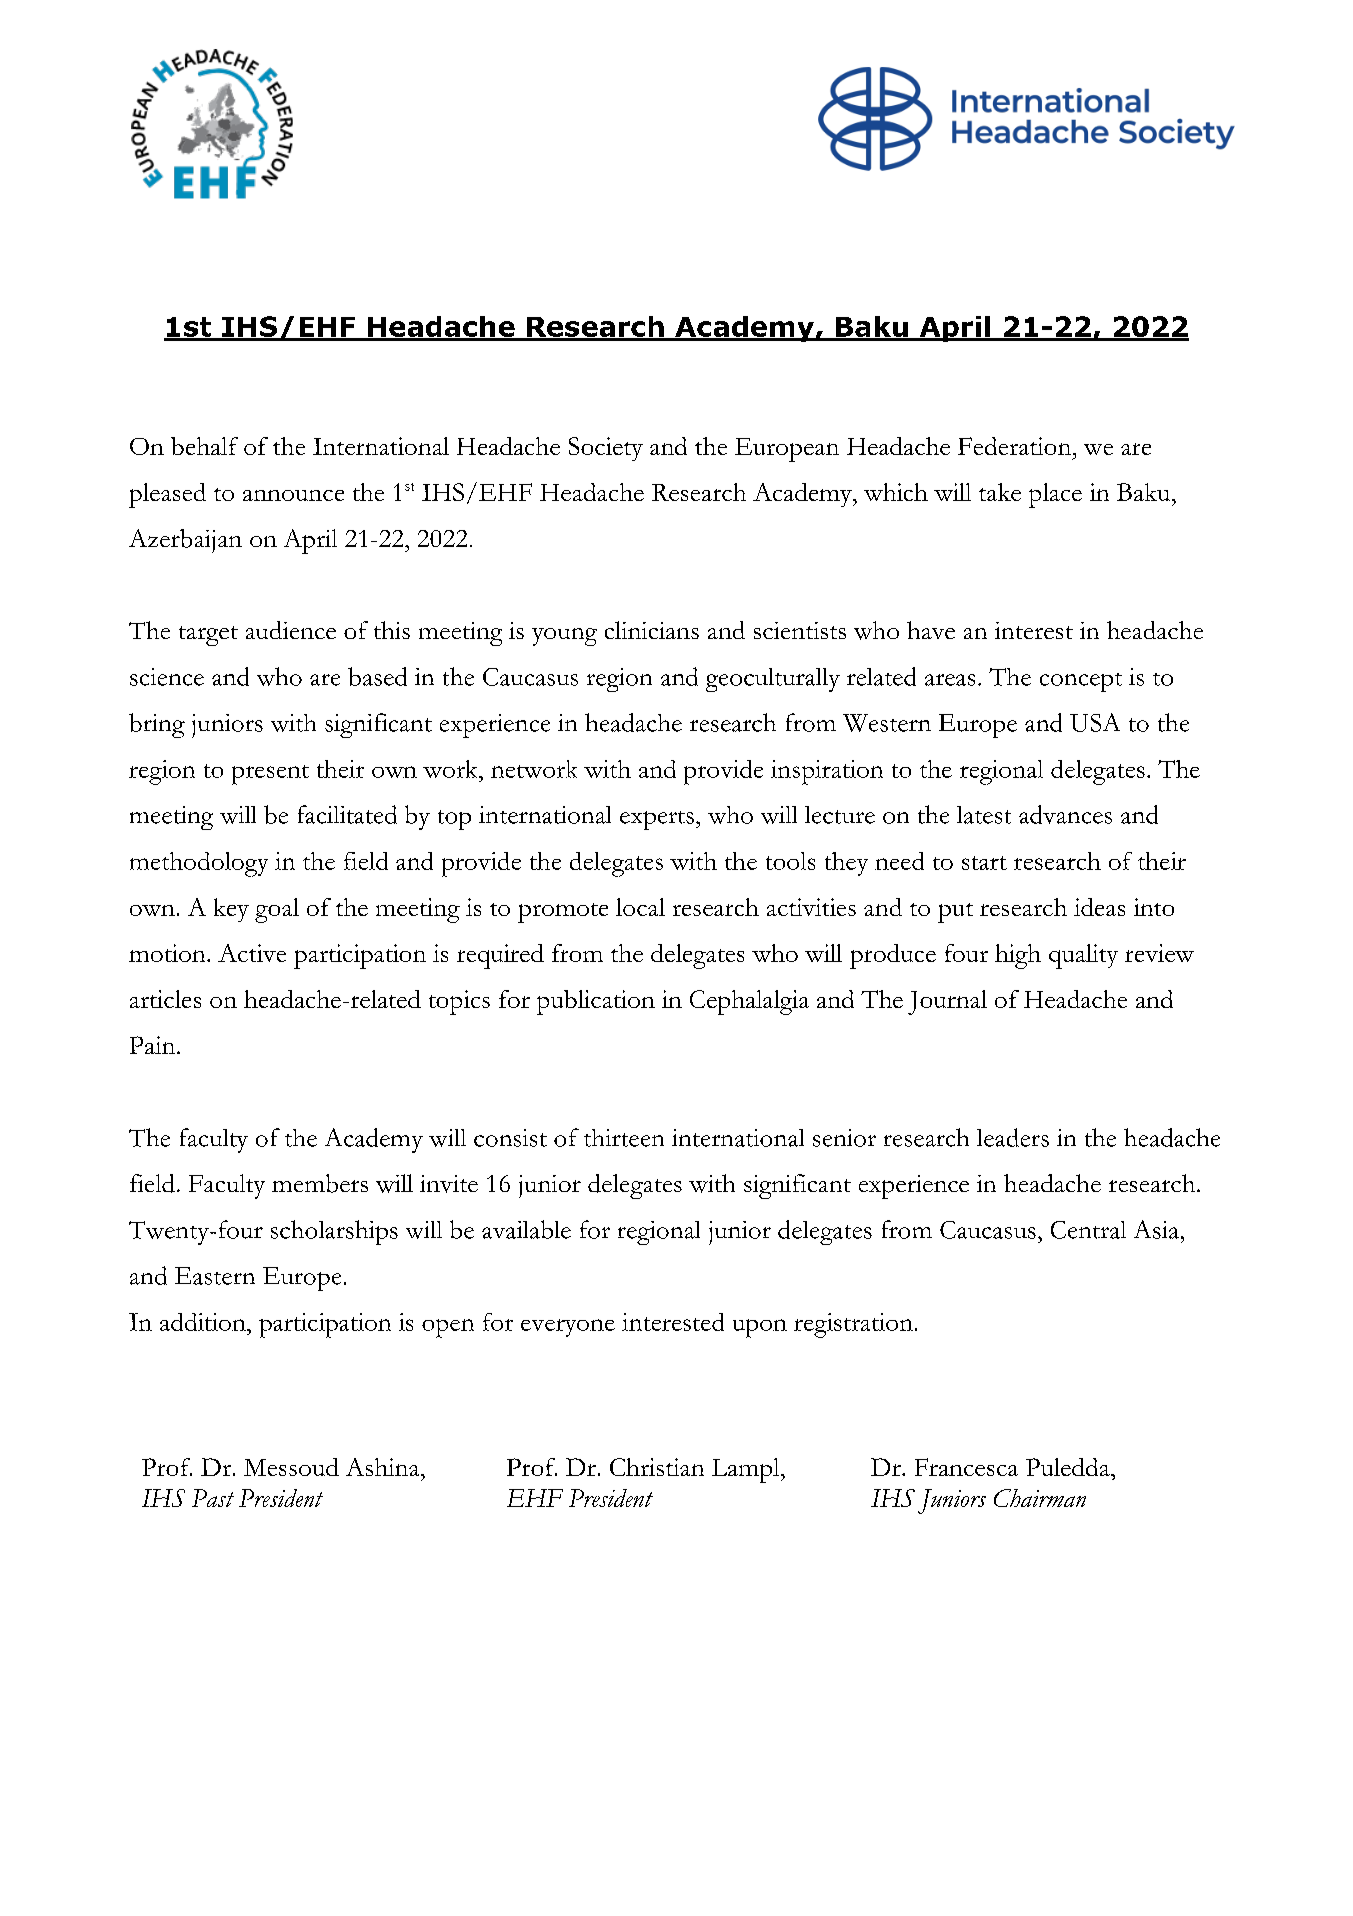 The height and width of the screenshot is (1916, 1353). What do you see at coordinates (213, 1498) in the screenshot?
I see `Past` at bounding box center [213, 1498].
